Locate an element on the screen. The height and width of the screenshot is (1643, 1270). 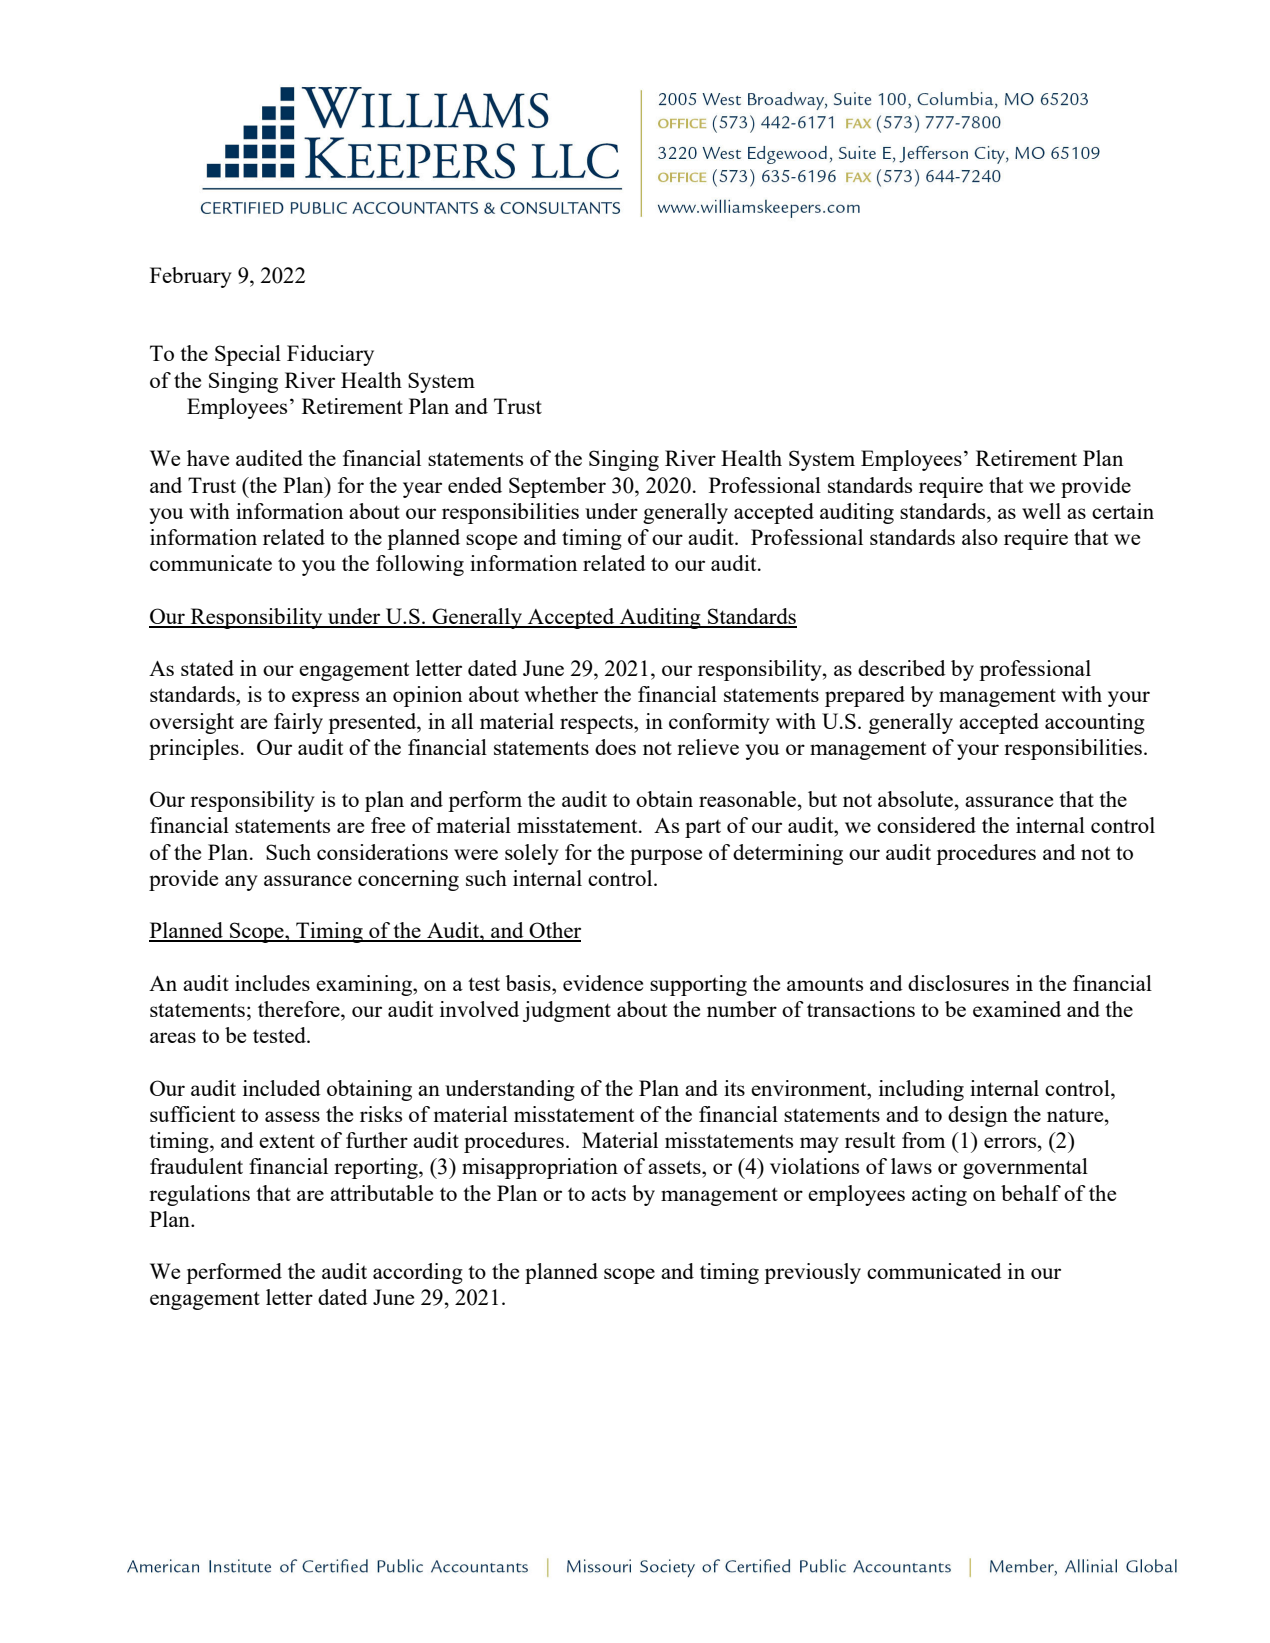
whether is located at coordinates (561, 694).
